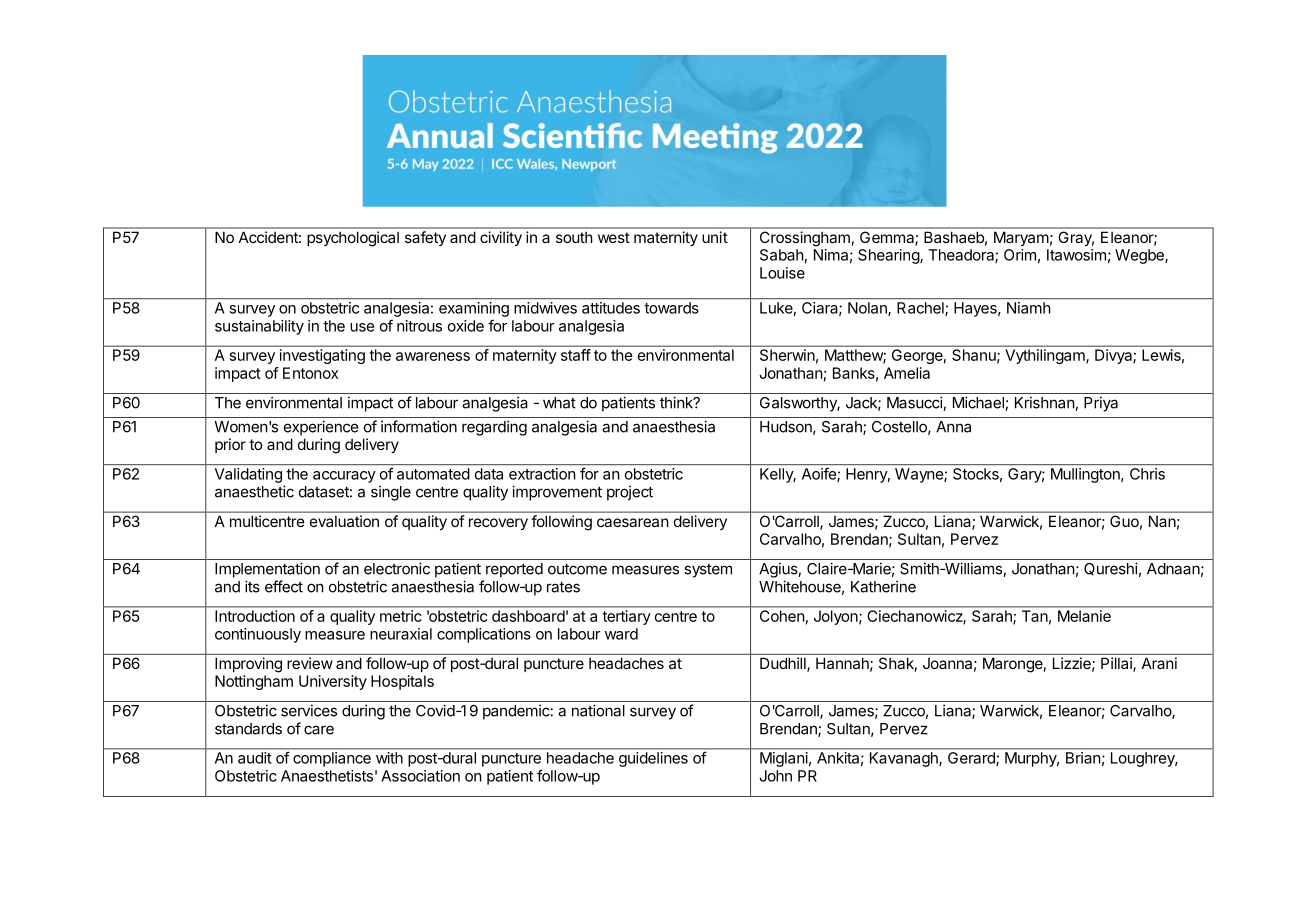  Describe the element at coordinates (433, 356) in the document. I see `awareness` at that location.
